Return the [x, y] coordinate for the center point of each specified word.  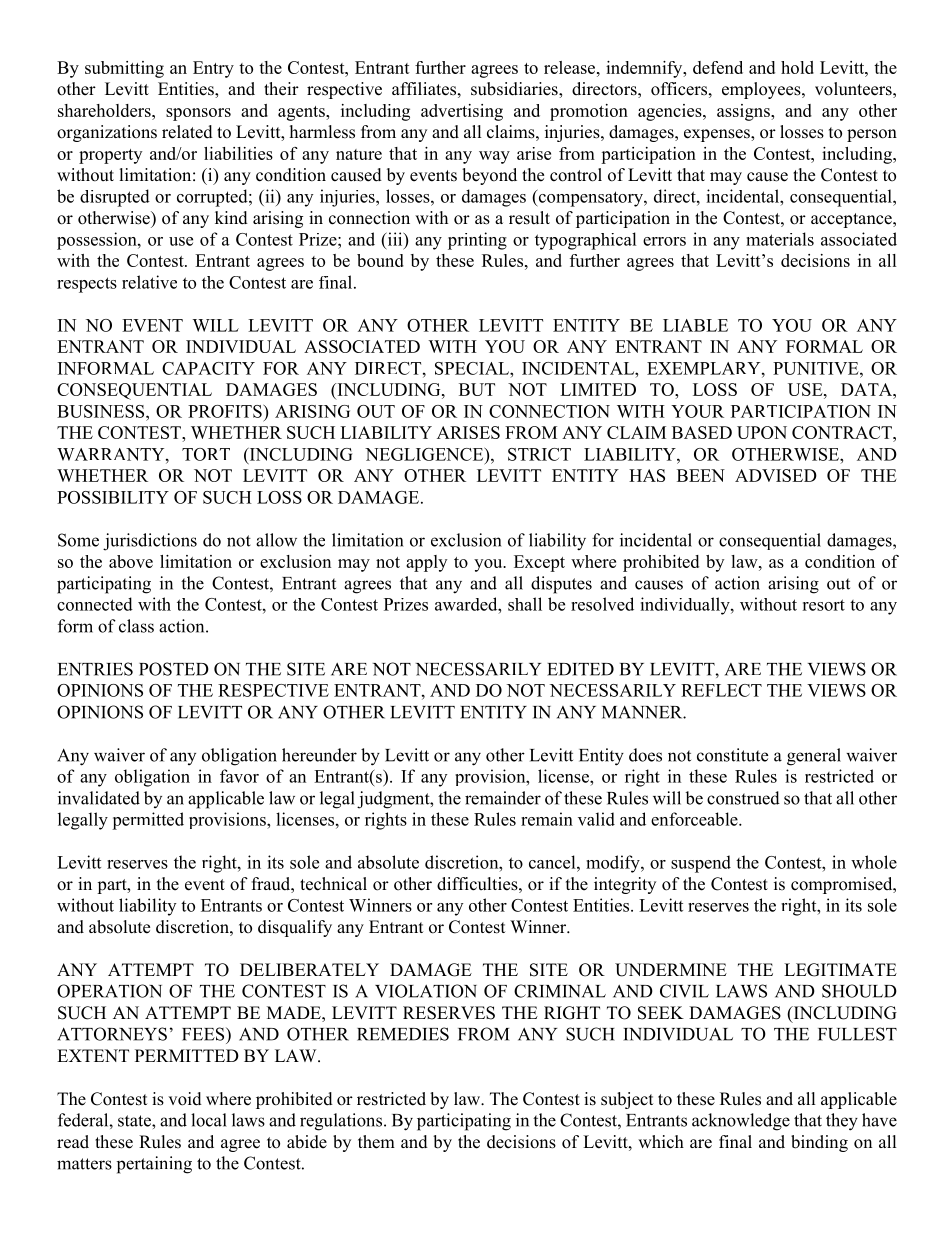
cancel [553, 862]
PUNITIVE [817, 368]
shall [525, 604]
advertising [462, 112]
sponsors [198, 114]
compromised [843, 885]
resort [823, 605]
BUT [477, 389]
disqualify [295, 928]
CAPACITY [208, 368]
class [136, 626]
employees [762, 90]
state [135, 1121]
